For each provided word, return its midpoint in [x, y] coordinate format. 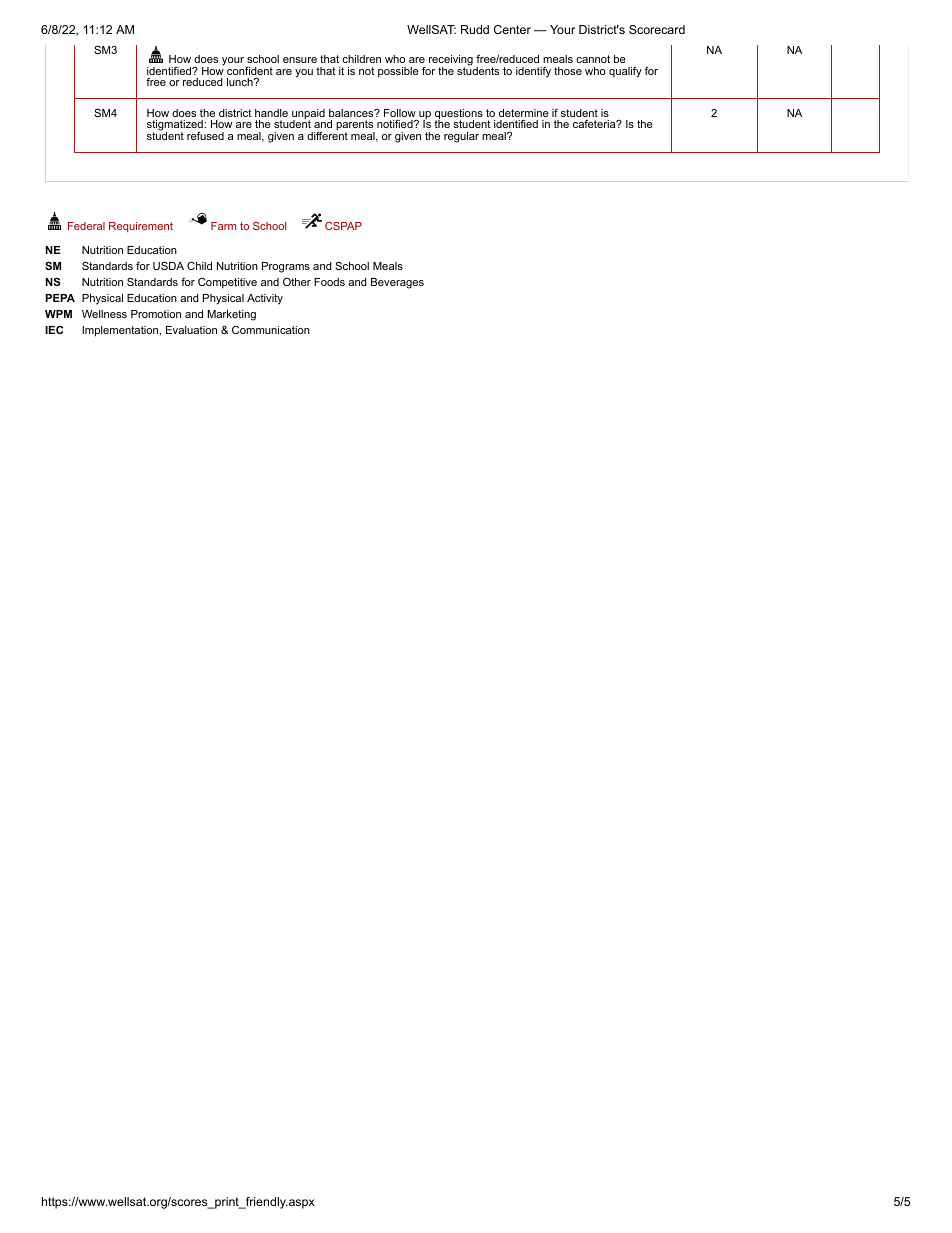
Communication [271, 330]
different [327, 134]
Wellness [104, 314]
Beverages [397, 283]
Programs [286, 267]
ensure [300, 60]
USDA [168, 265]
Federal [86, 226]
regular [461, 137]
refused [205, 135]
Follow [400, 114]
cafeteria [595, 124]
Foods [329, 282]
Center [512, 29]
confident [250, 72]
